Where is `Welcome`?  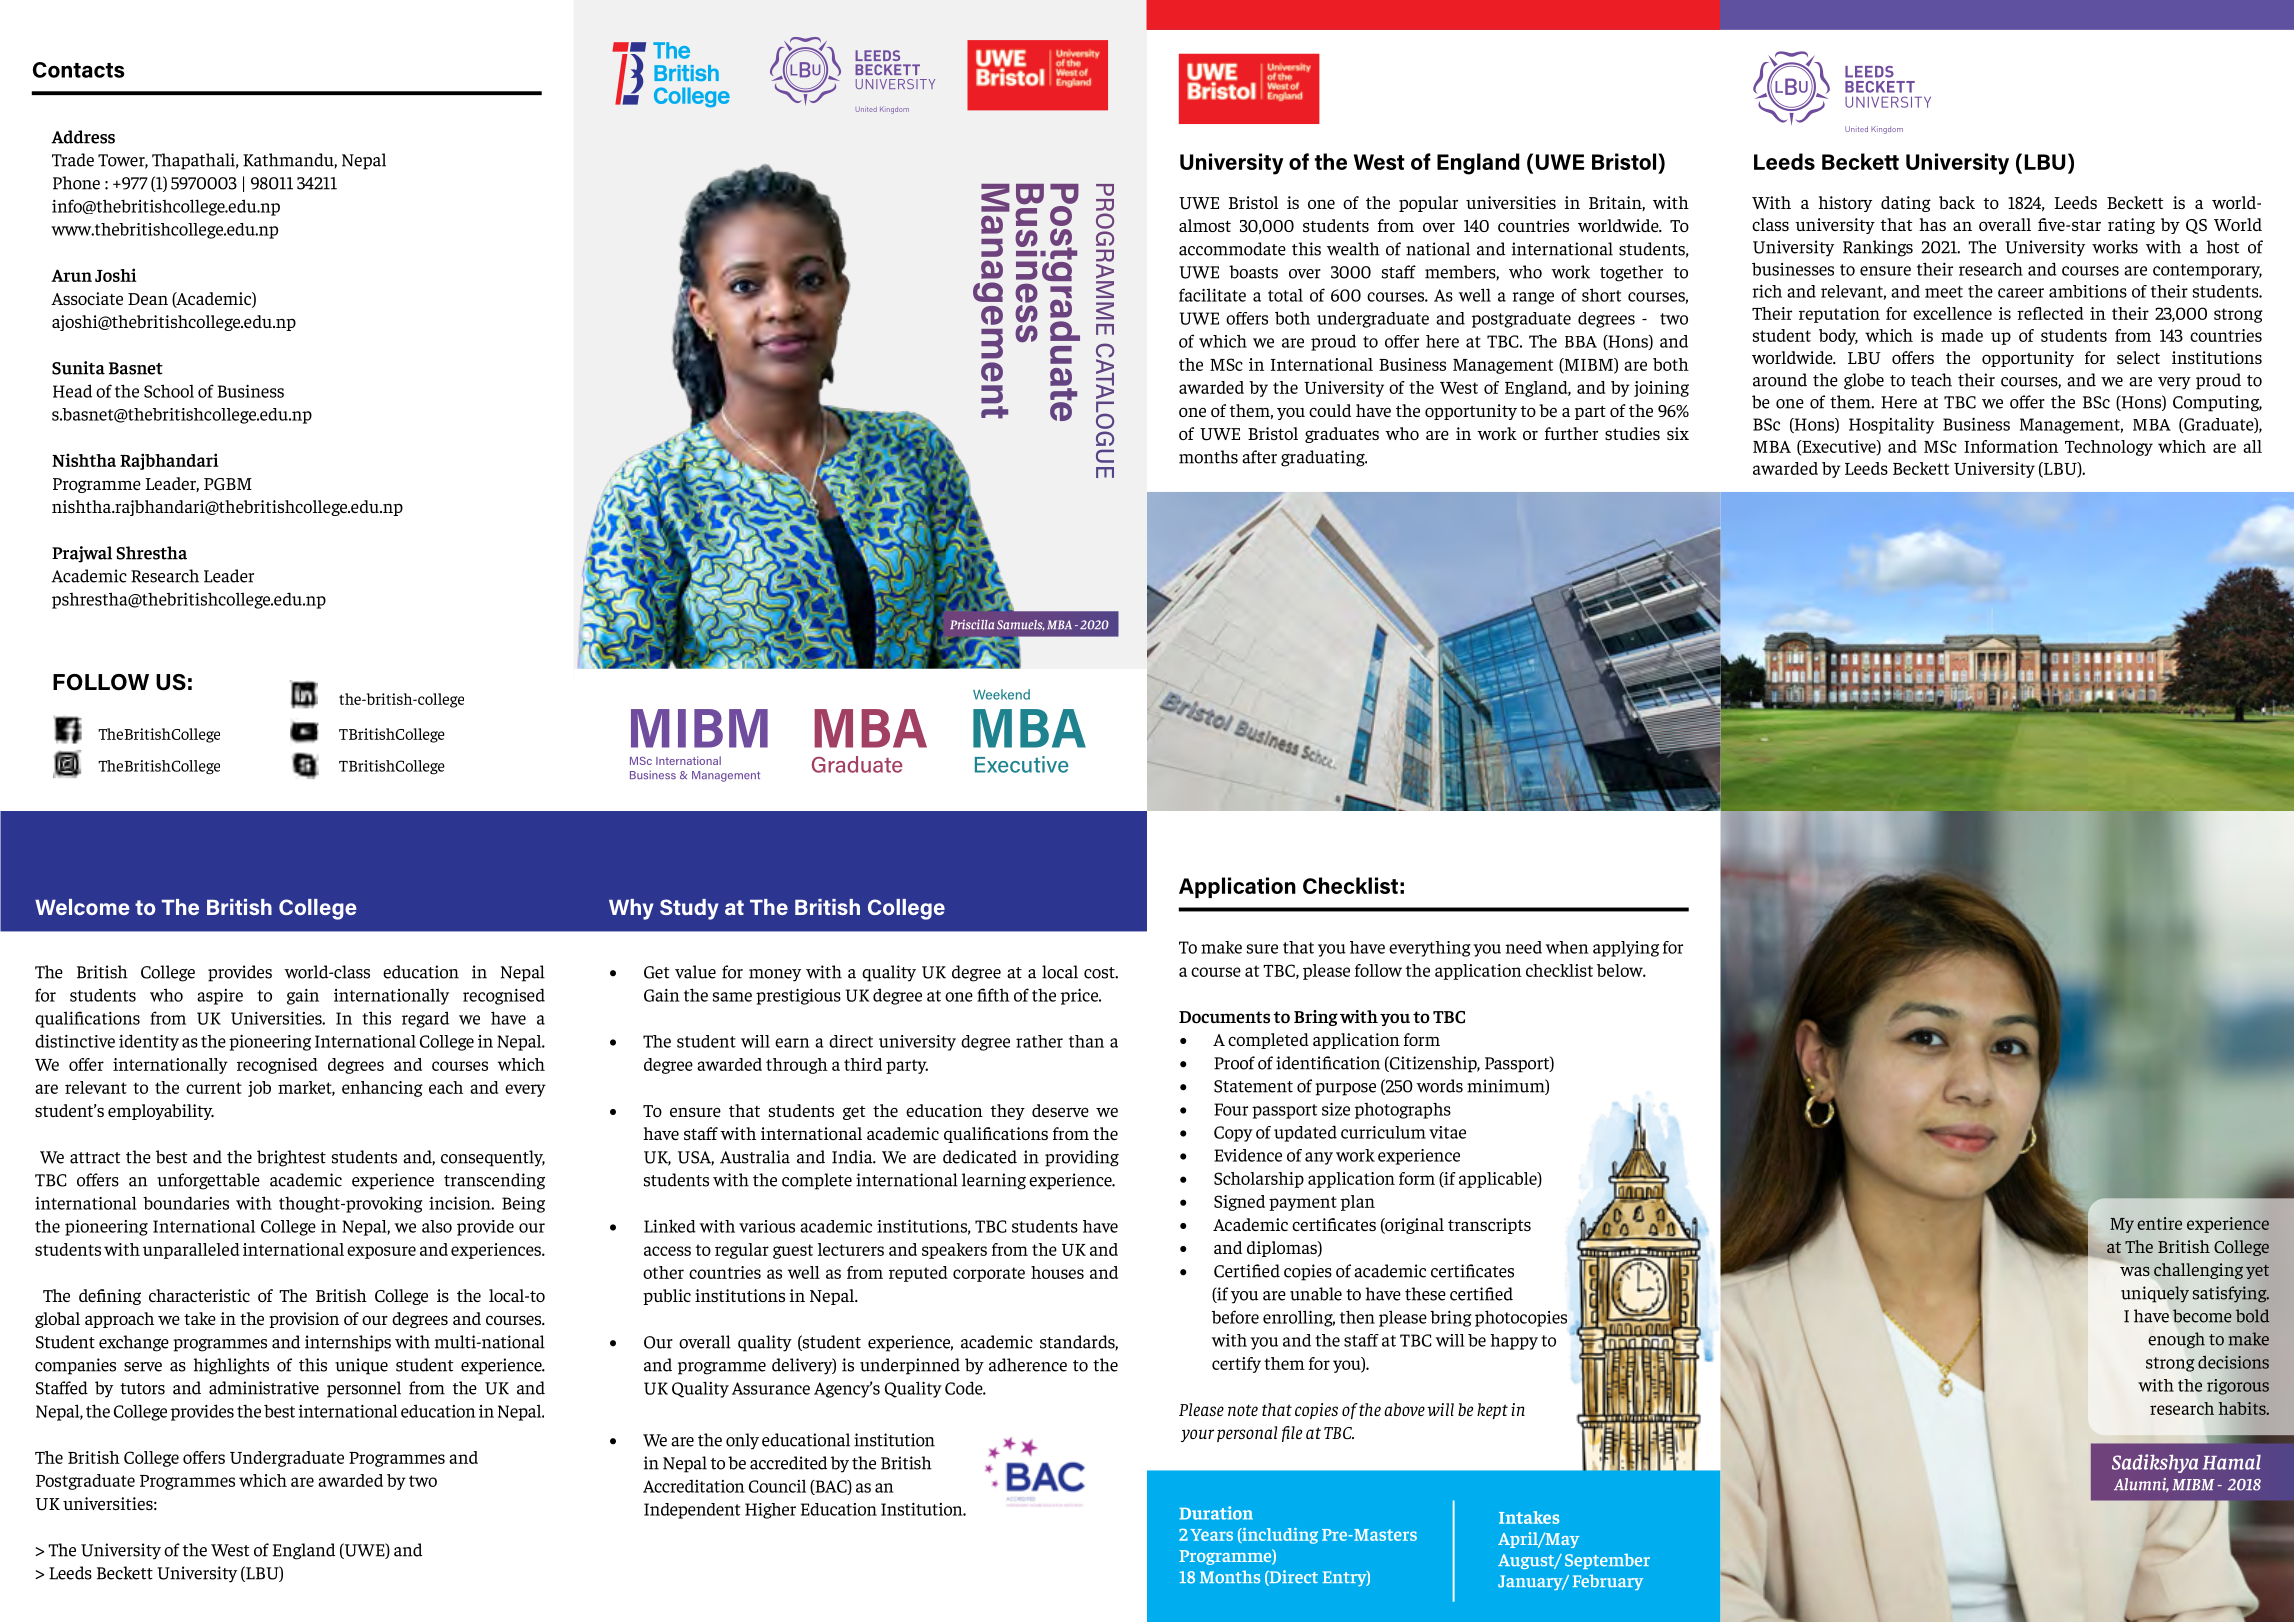
Welcome is located at coordinates (82, 907).
